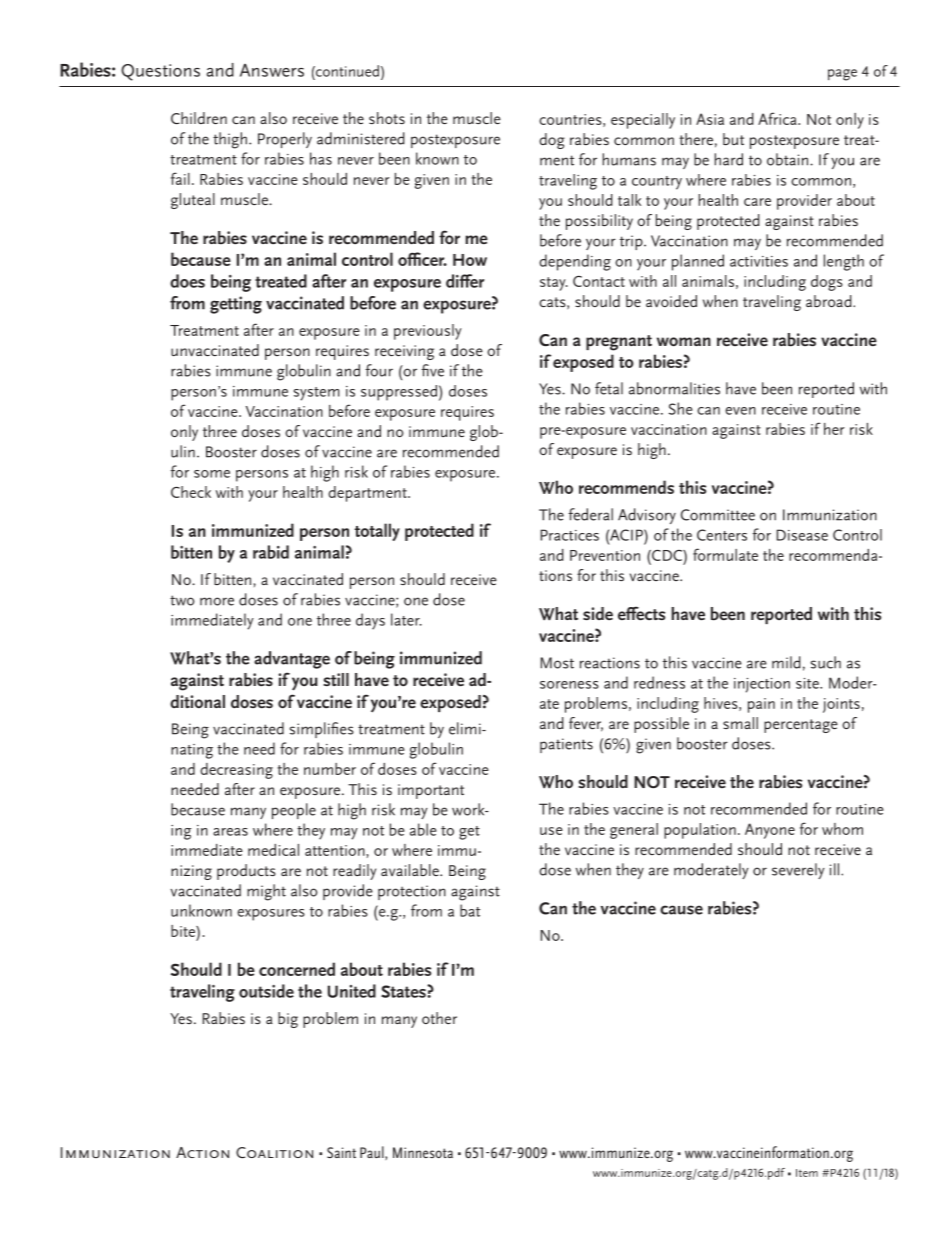  What do you see at coordinates (569, 535) in the screenshot?
I see `Practices` at bounding box center [569, 535].
